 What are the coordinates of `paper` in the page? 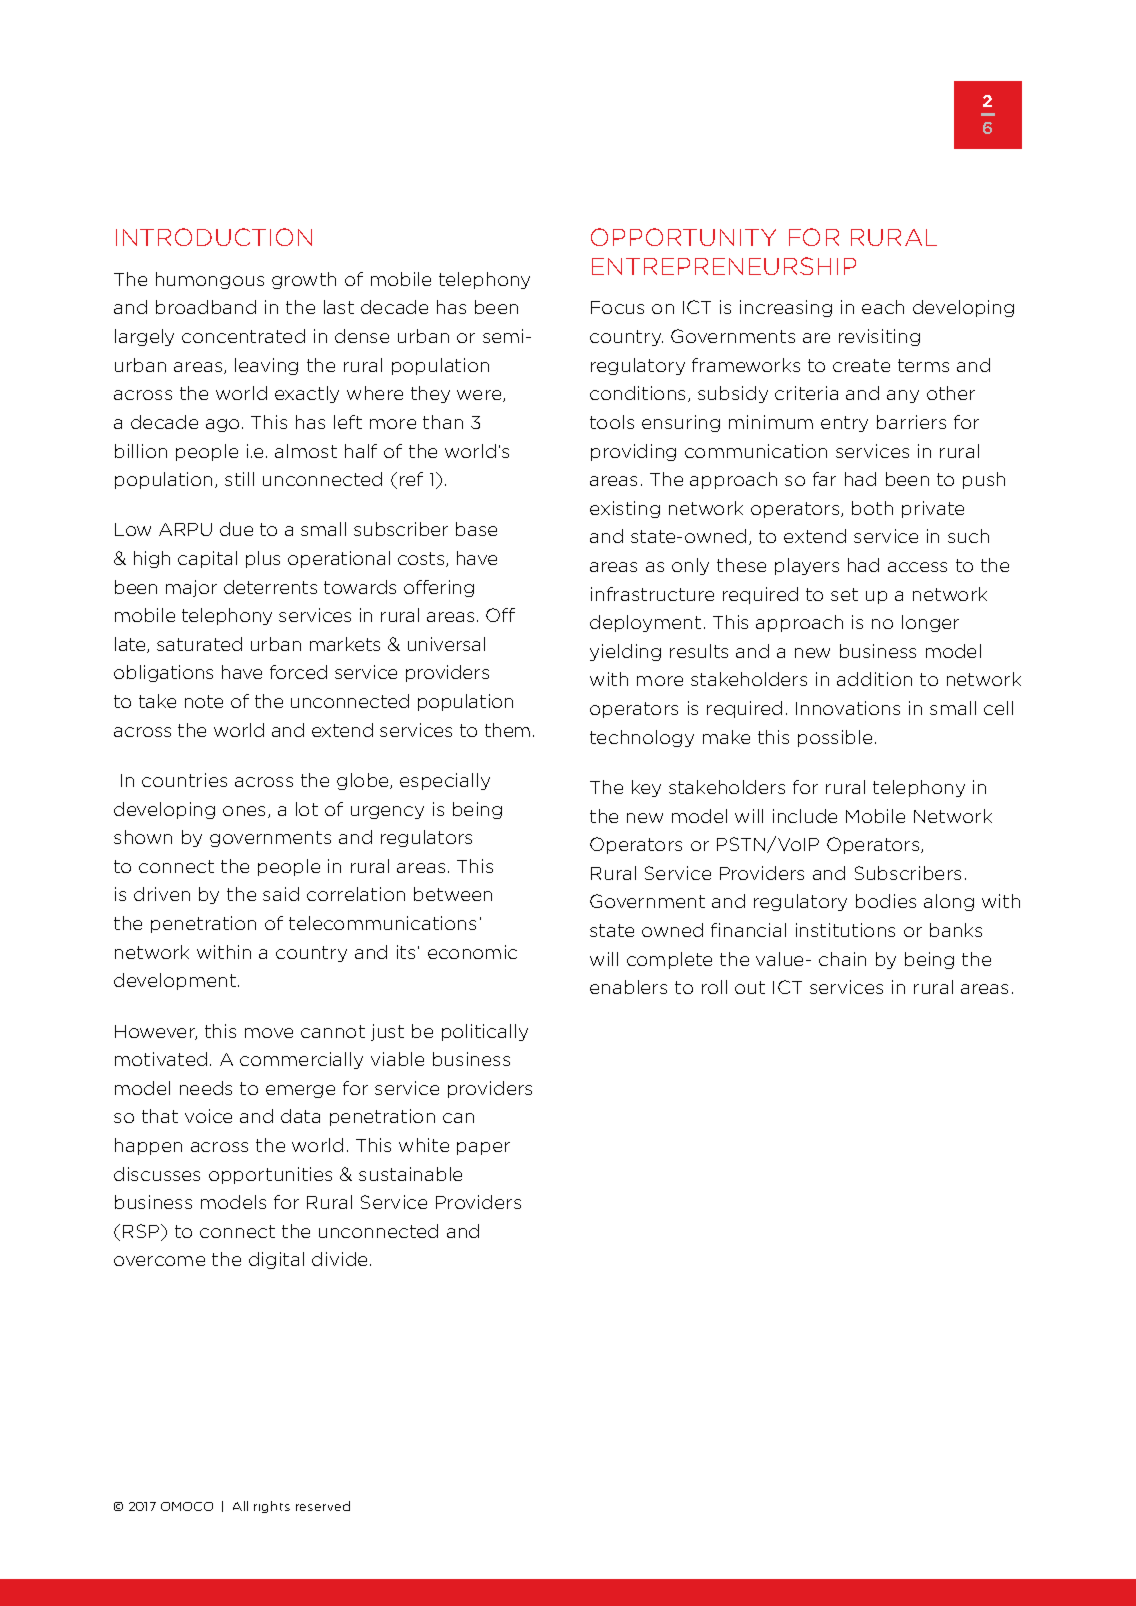 It's located at (483, 1148).
